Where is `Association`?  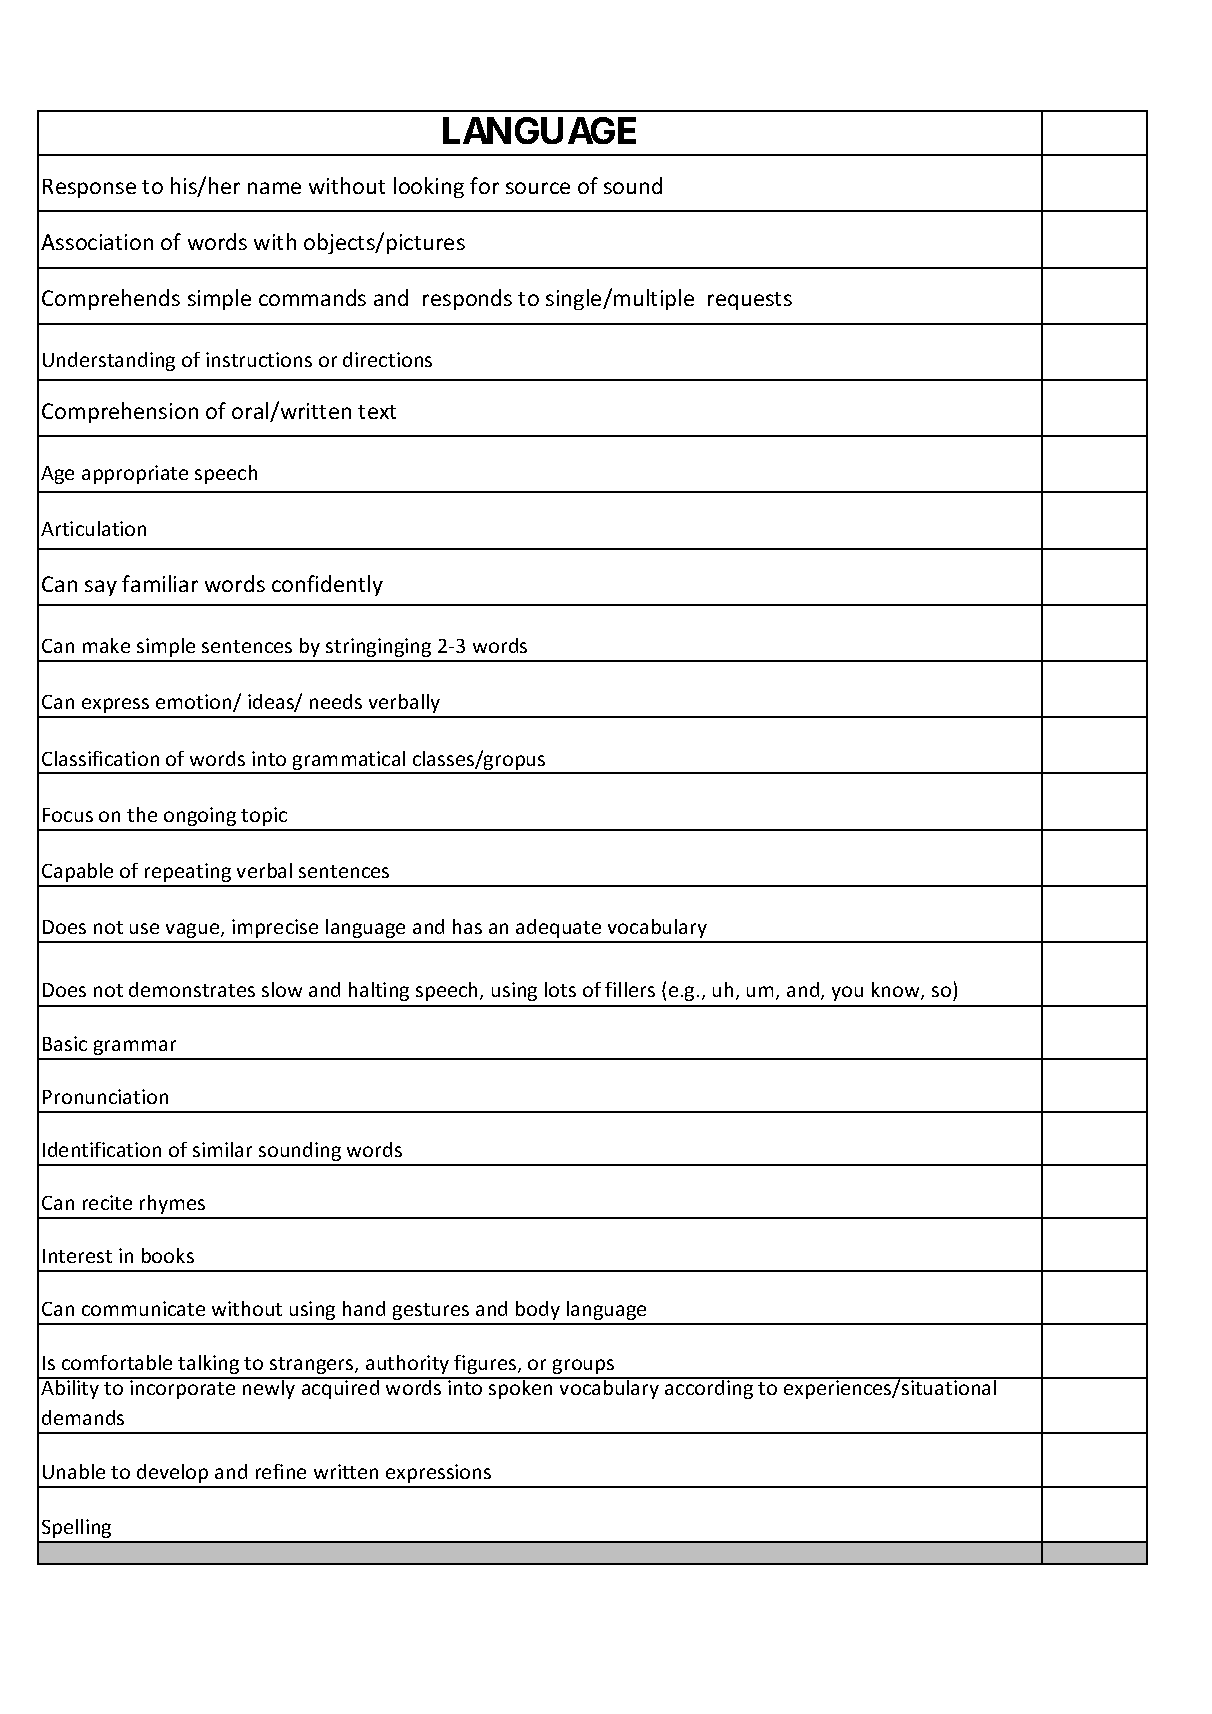
Association is located at coordinates (97, 242).
